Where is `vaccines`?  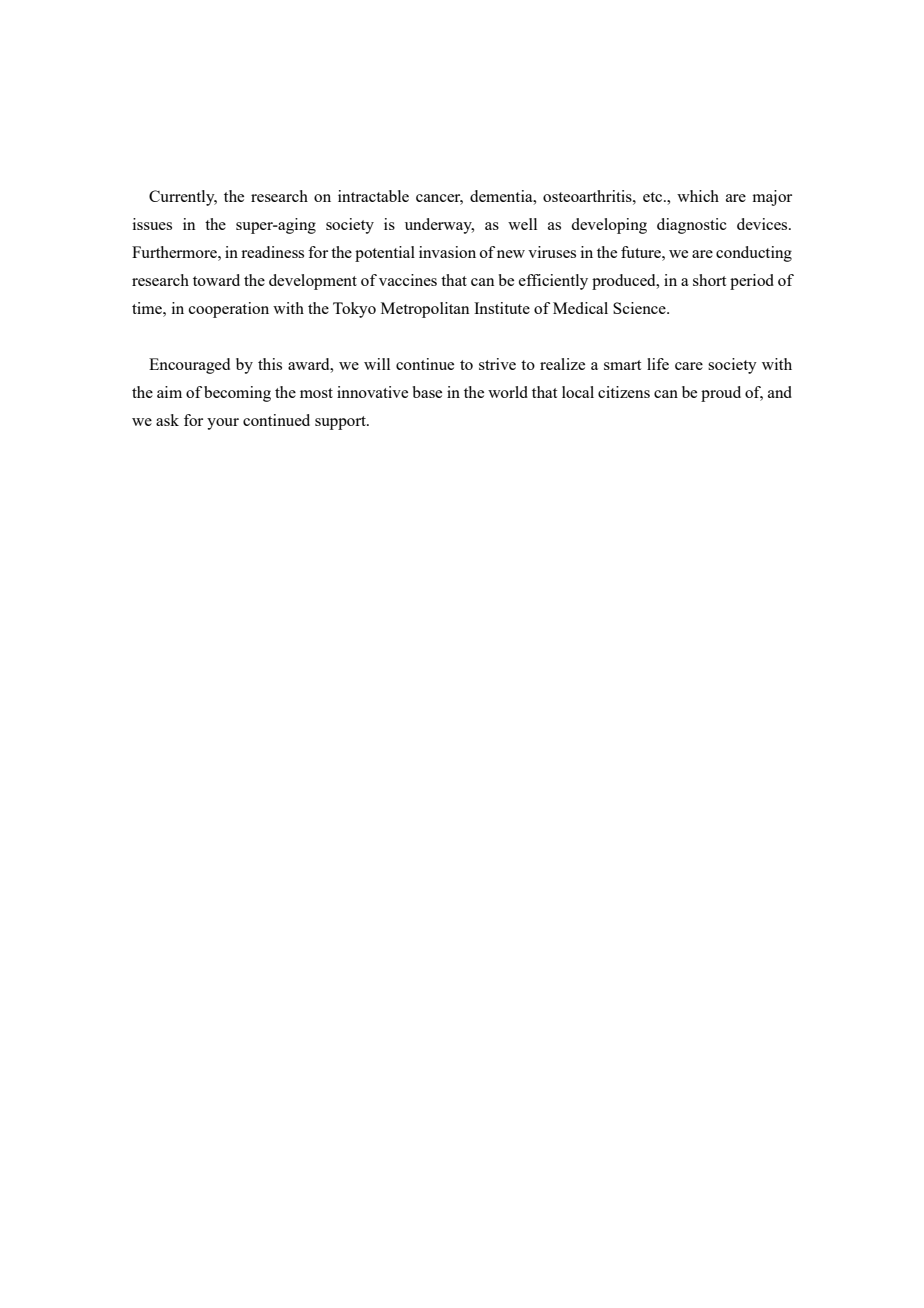 vaccines is located at coordinates (408, 280).
